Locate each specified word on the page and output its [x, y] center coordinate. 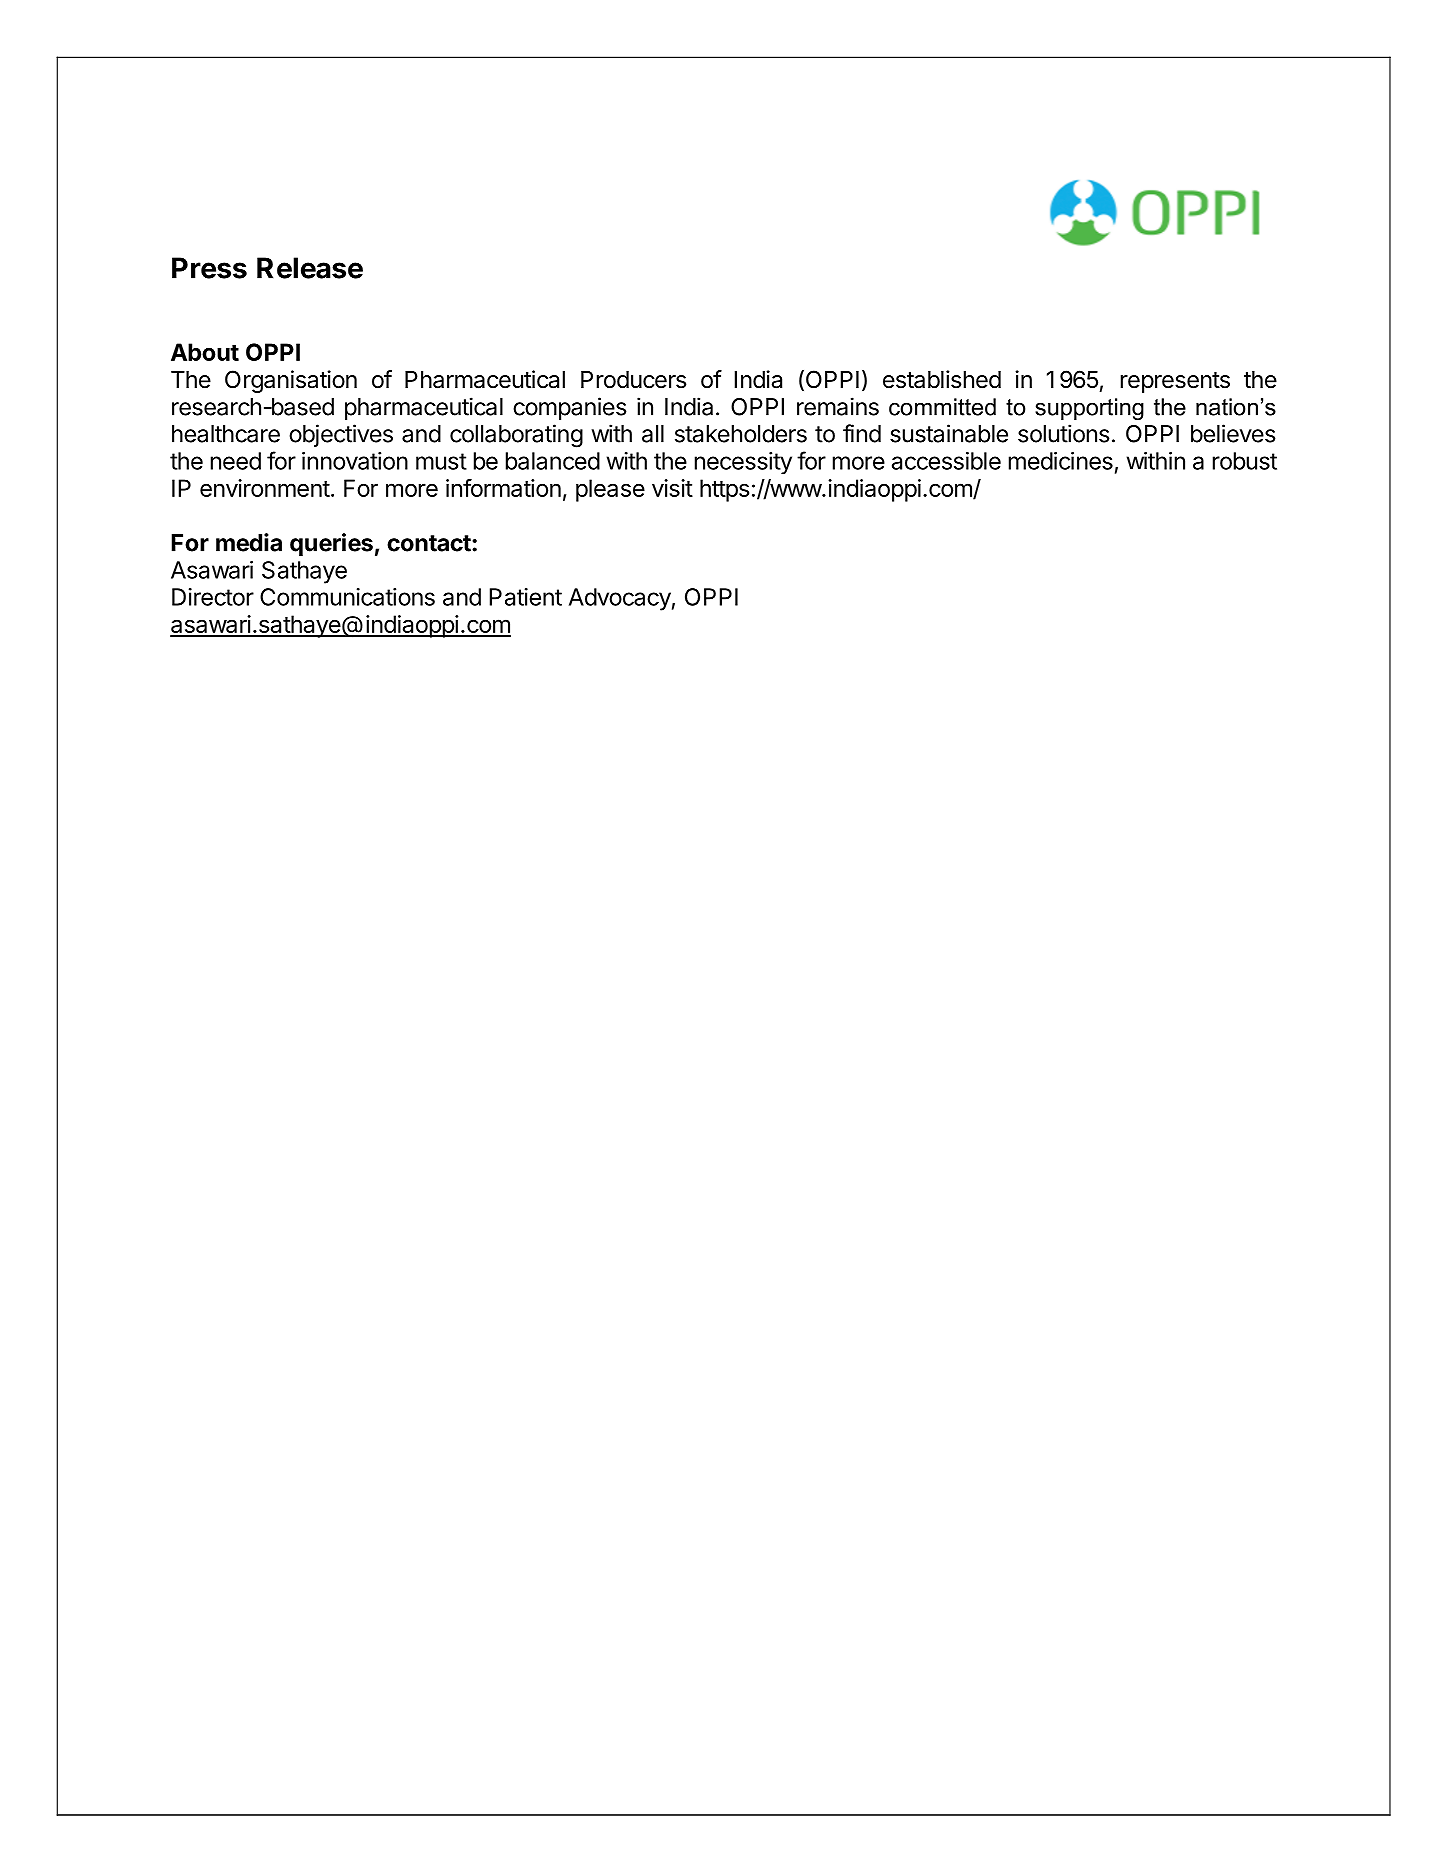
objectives [341, 435]
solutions [1064, 433]
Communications [347, 597]
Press [209, 268]
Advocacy [620, 599]
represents [1175, 382]
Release [310, 268]
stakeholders [741, 434]
